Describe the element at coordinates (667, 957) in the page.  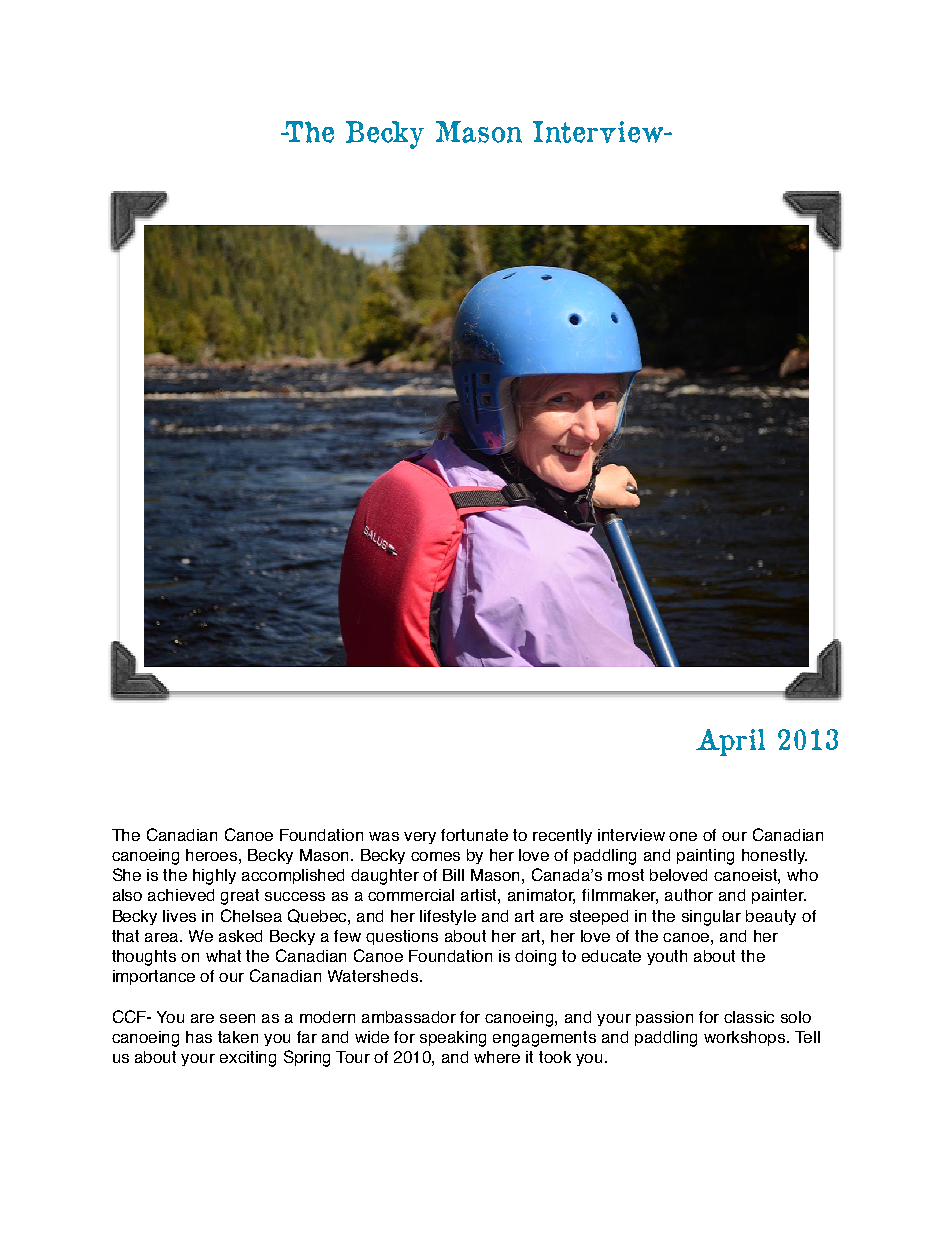
I see `youth` at that location.
